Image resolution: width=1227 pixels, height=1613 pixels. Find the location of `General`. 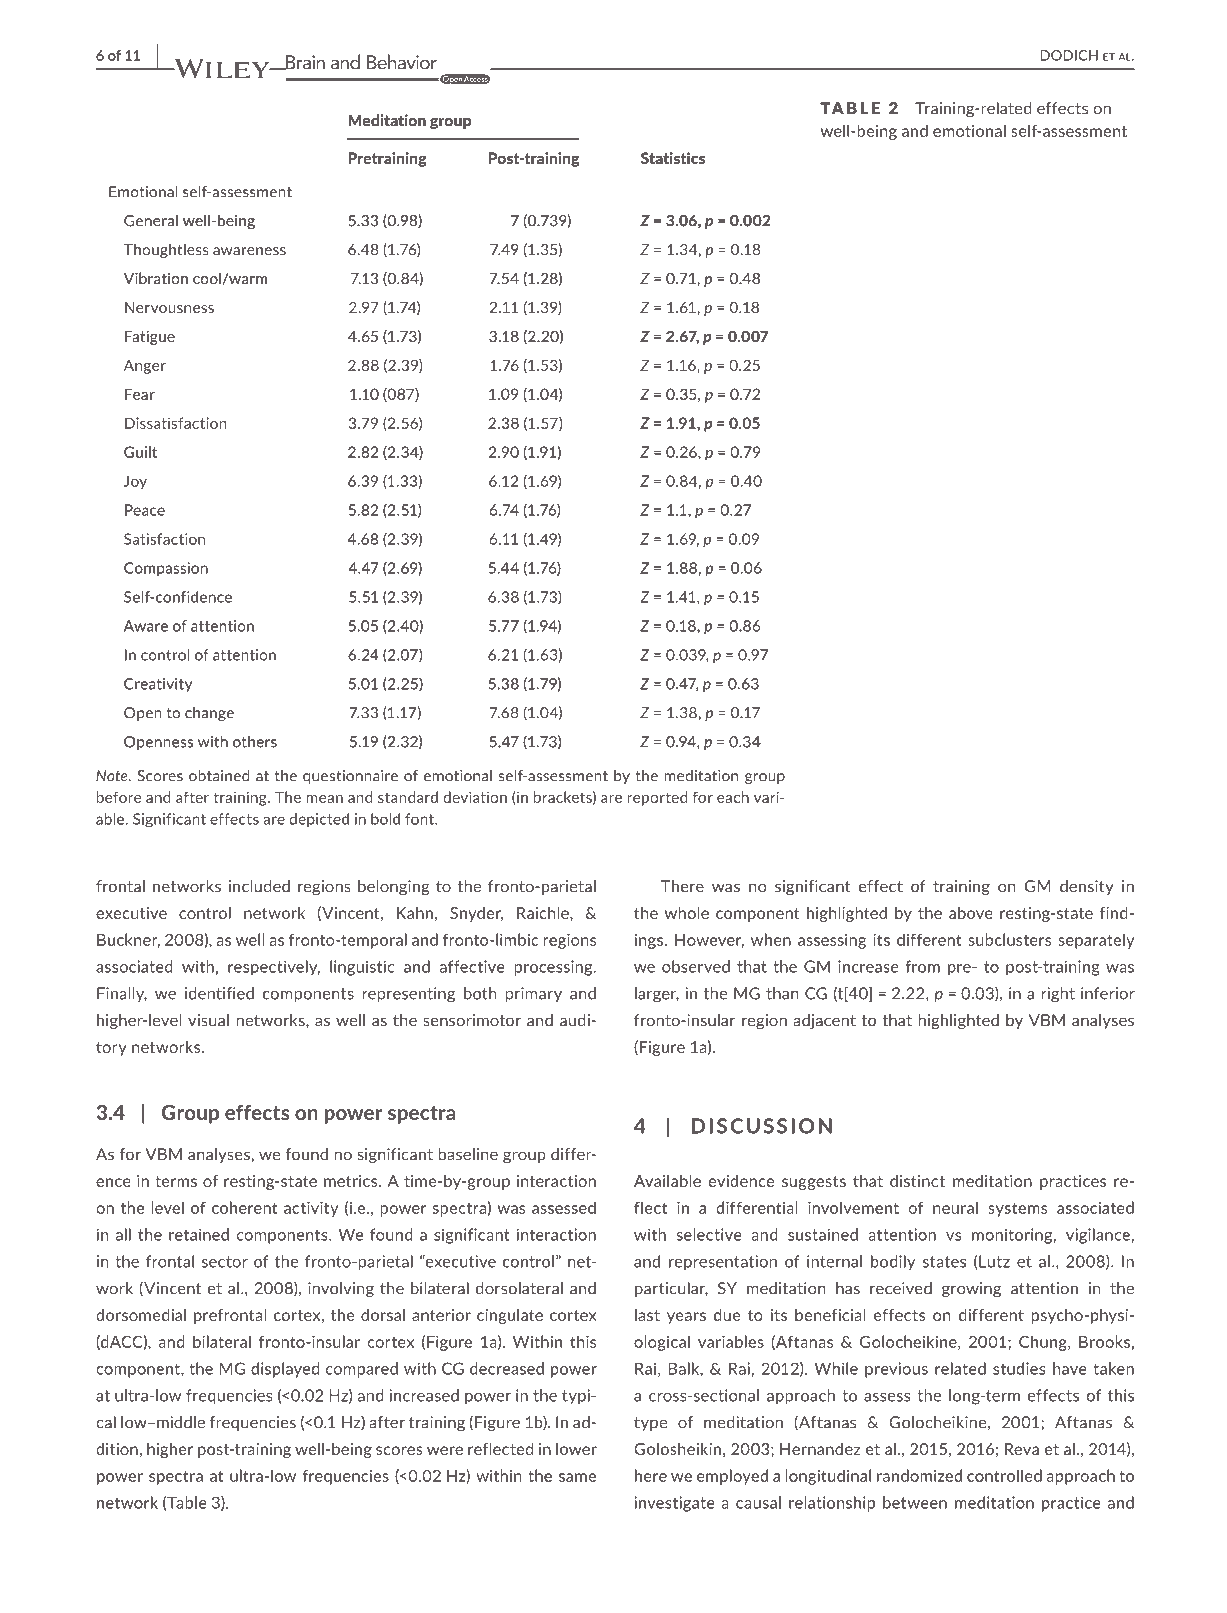

General is located at coordinates (151, 221).
